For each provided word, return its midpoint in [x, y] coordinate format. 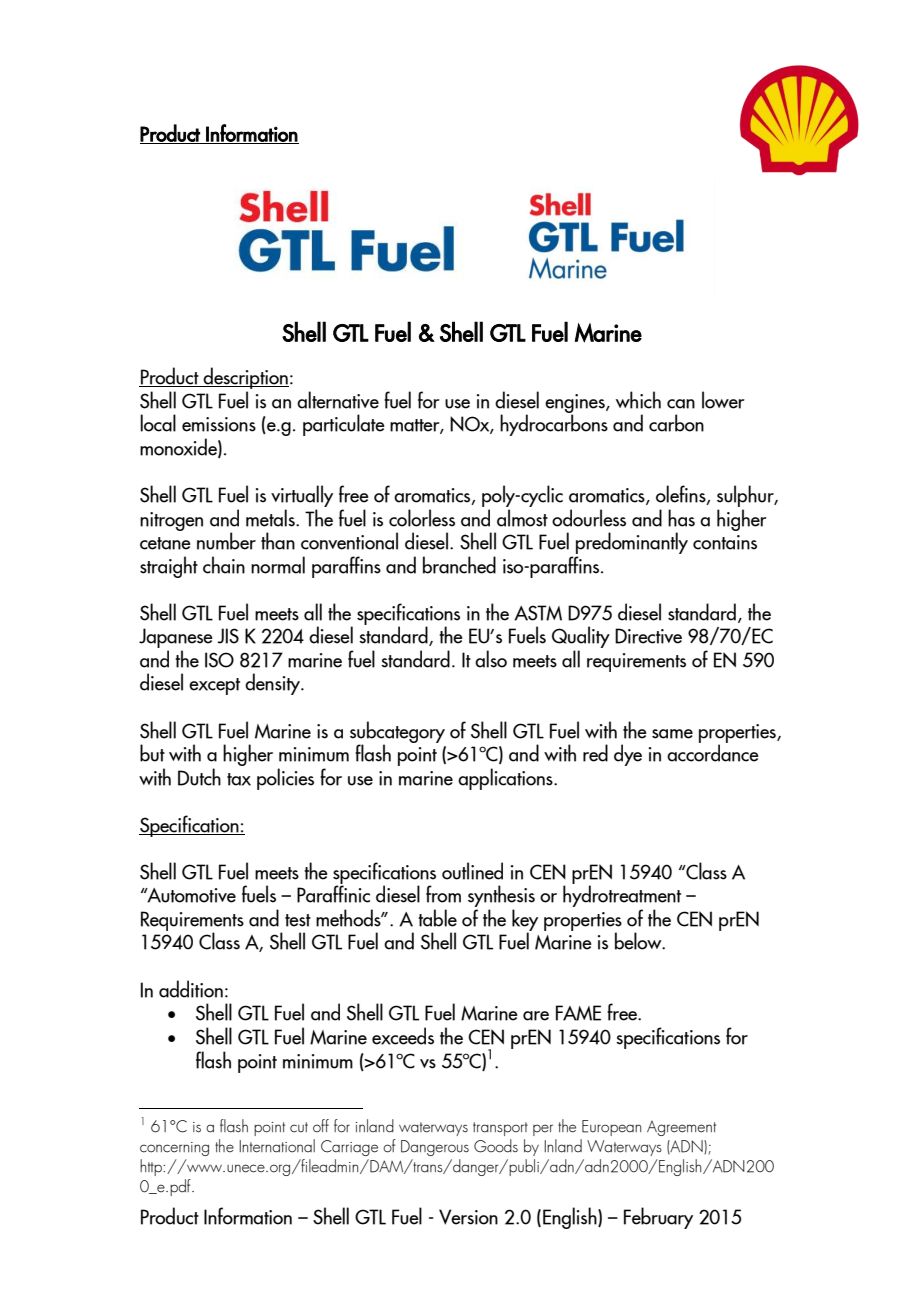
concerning [174, 1149]
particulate [344, 425]
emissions [219, 424]
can [681, 404]
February [658, 1218]
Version [468, 1217]
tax [239, 779]
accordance [713, 752]
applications [506, 779]
